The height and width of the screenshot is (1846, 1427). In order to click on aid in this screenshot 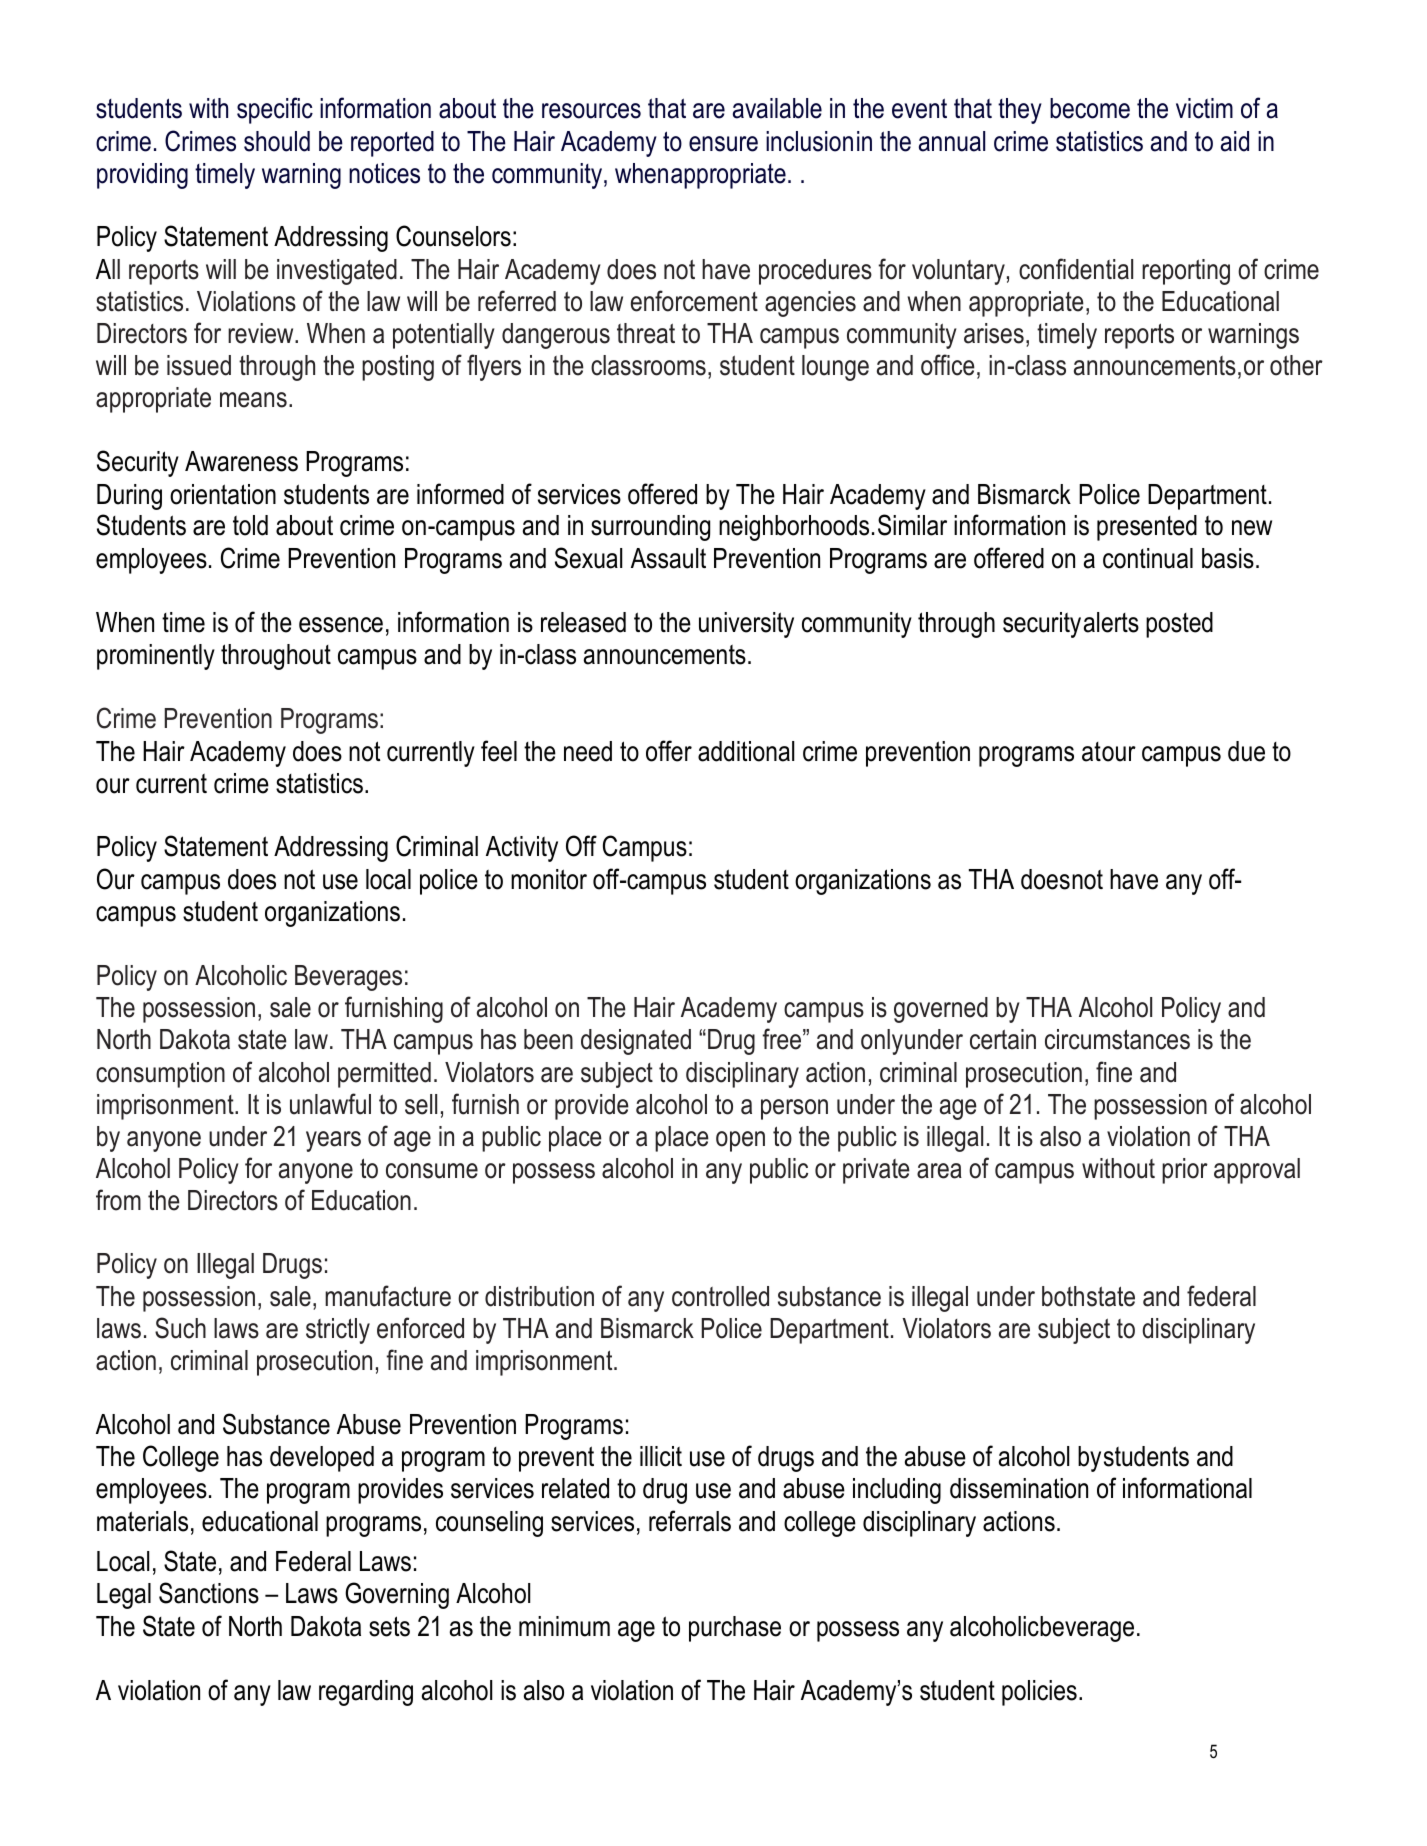, I will do `click(1235, 141)`.
